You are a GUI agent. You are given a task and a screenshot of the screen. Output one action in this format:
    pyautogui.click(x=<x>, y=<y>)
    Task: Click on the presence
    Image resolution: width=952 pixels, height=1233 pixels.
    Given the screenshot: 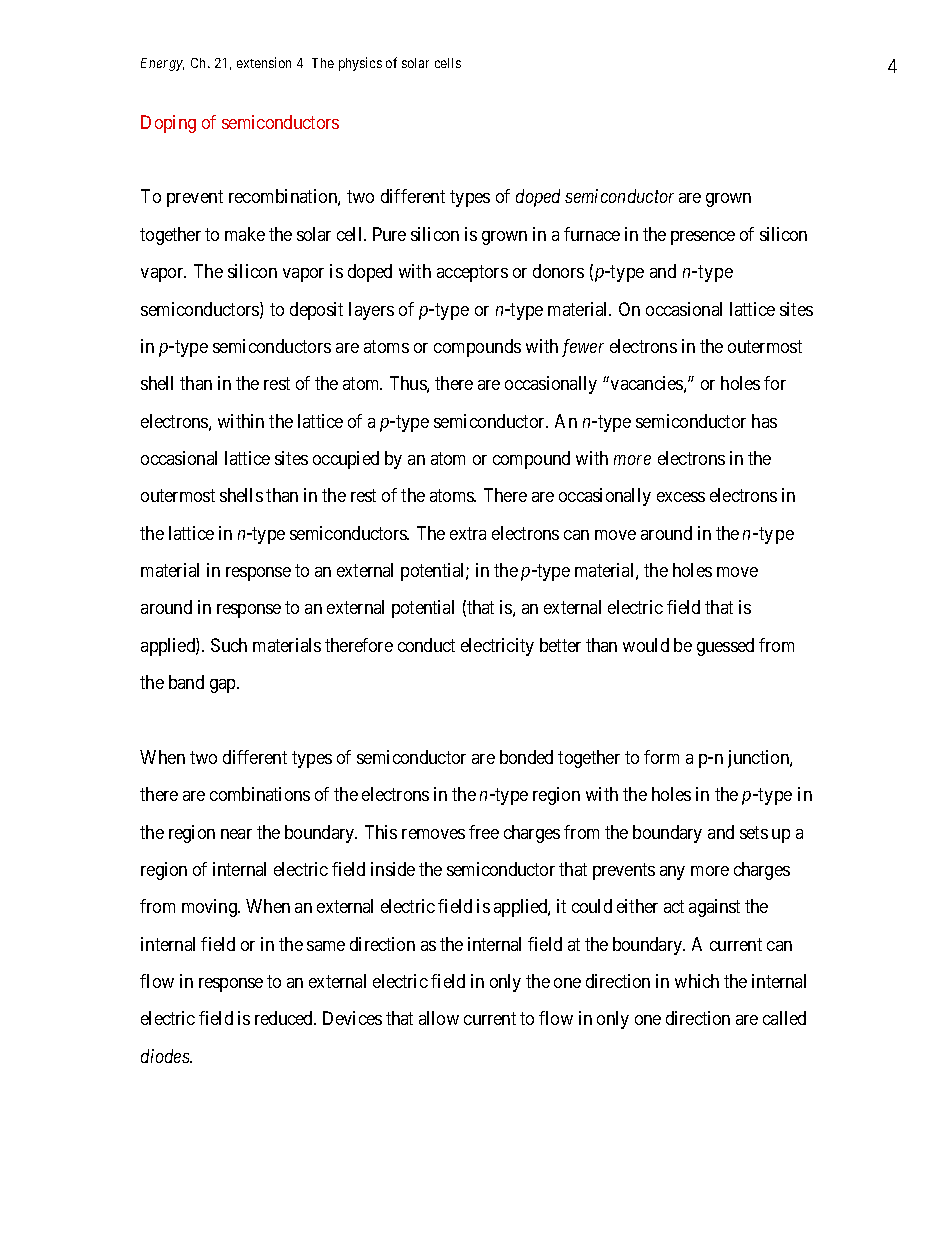 What is the action you would take?
    pyautogui.click(x=703, y=238)
